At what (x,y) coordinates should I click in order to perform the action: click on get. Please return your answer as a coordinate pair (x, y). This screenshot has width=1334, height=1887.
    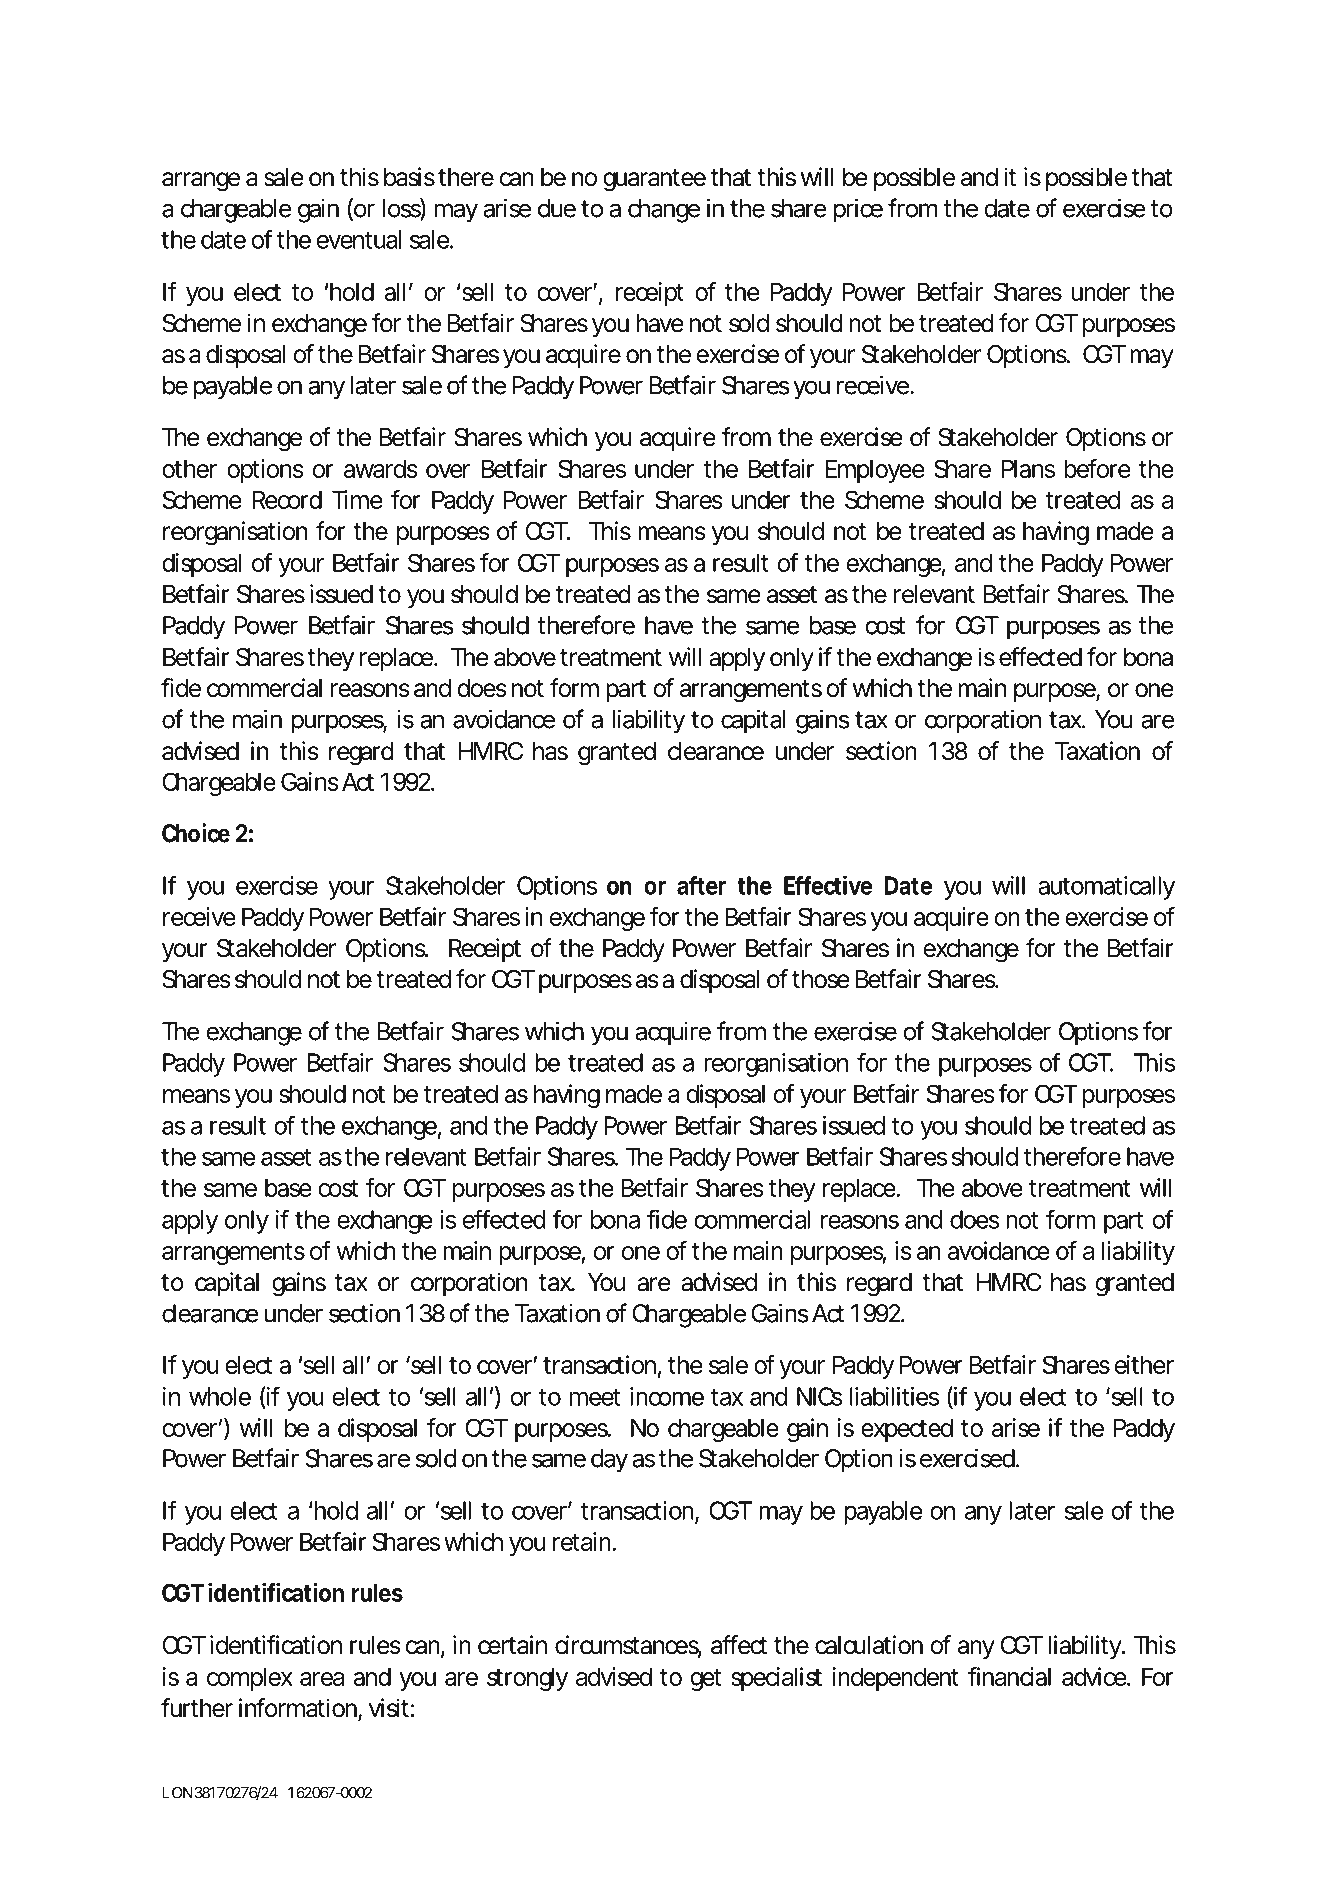
    Looking at the image, I should click on (706, 1680).
